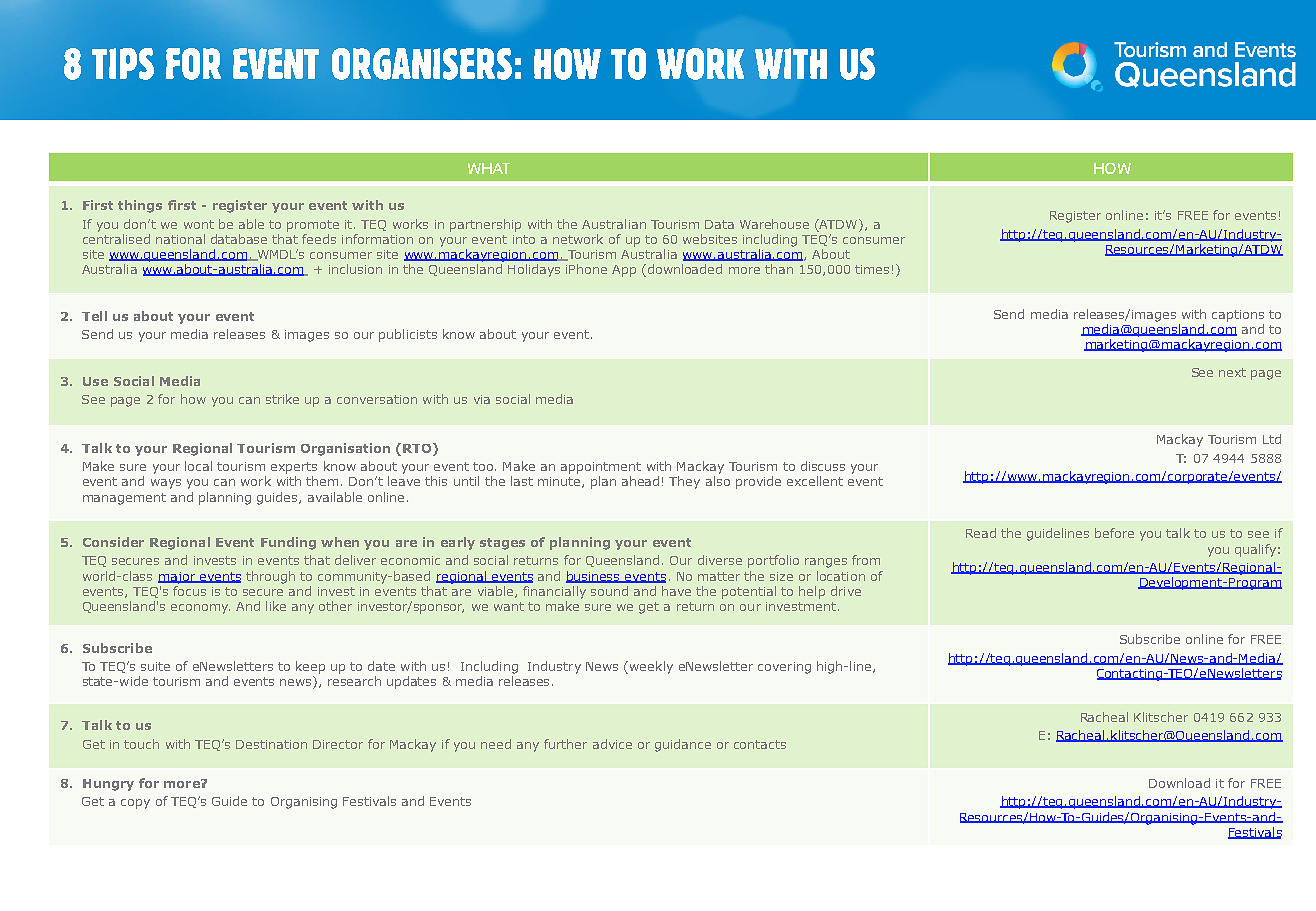 This screenshot has height=911, width=1316. I want to click on TIPS, so click(123, 64).
